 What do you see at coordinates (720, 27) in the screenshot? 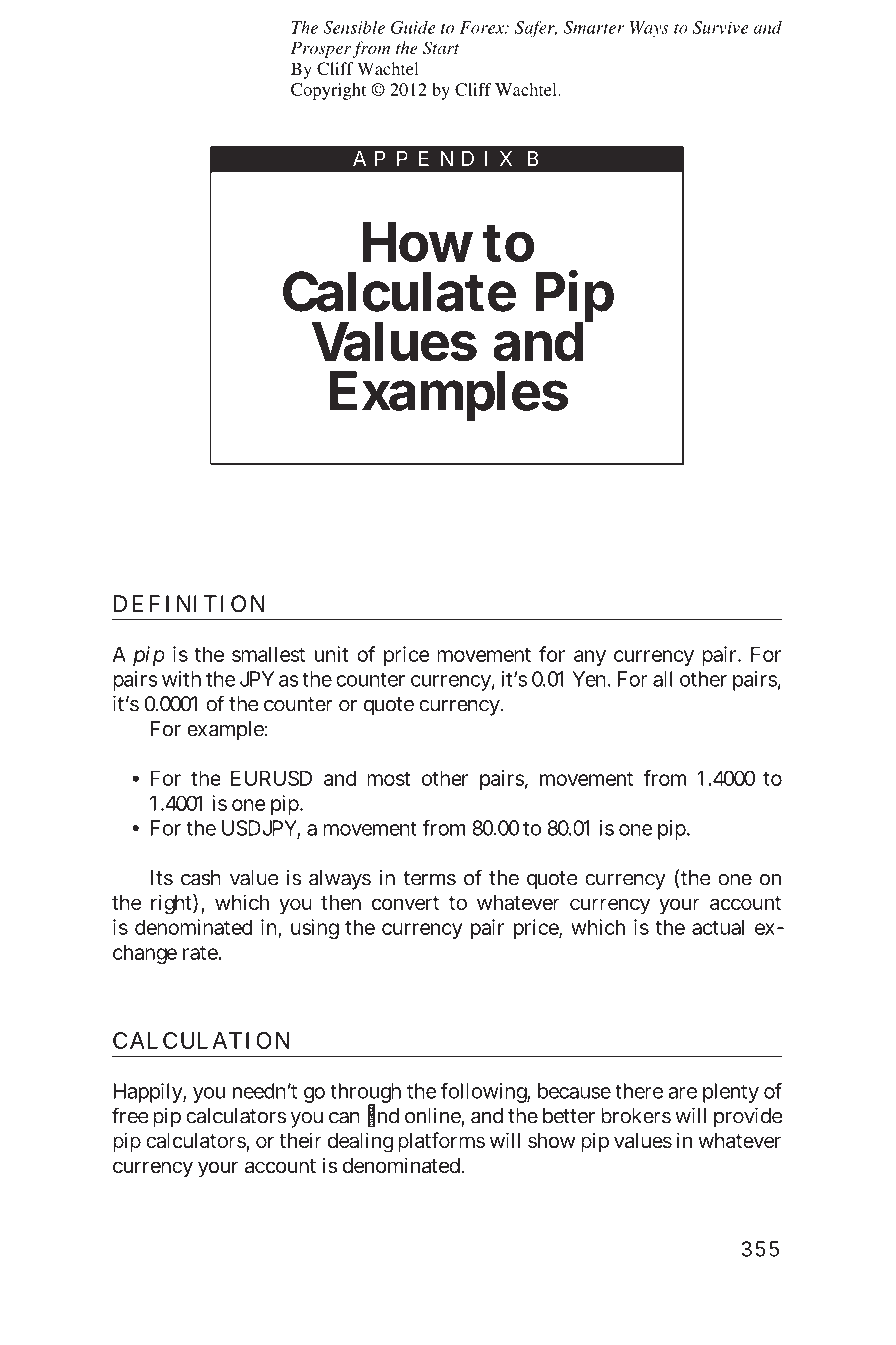
I see `Survive` at bounding box center [720, 27].
